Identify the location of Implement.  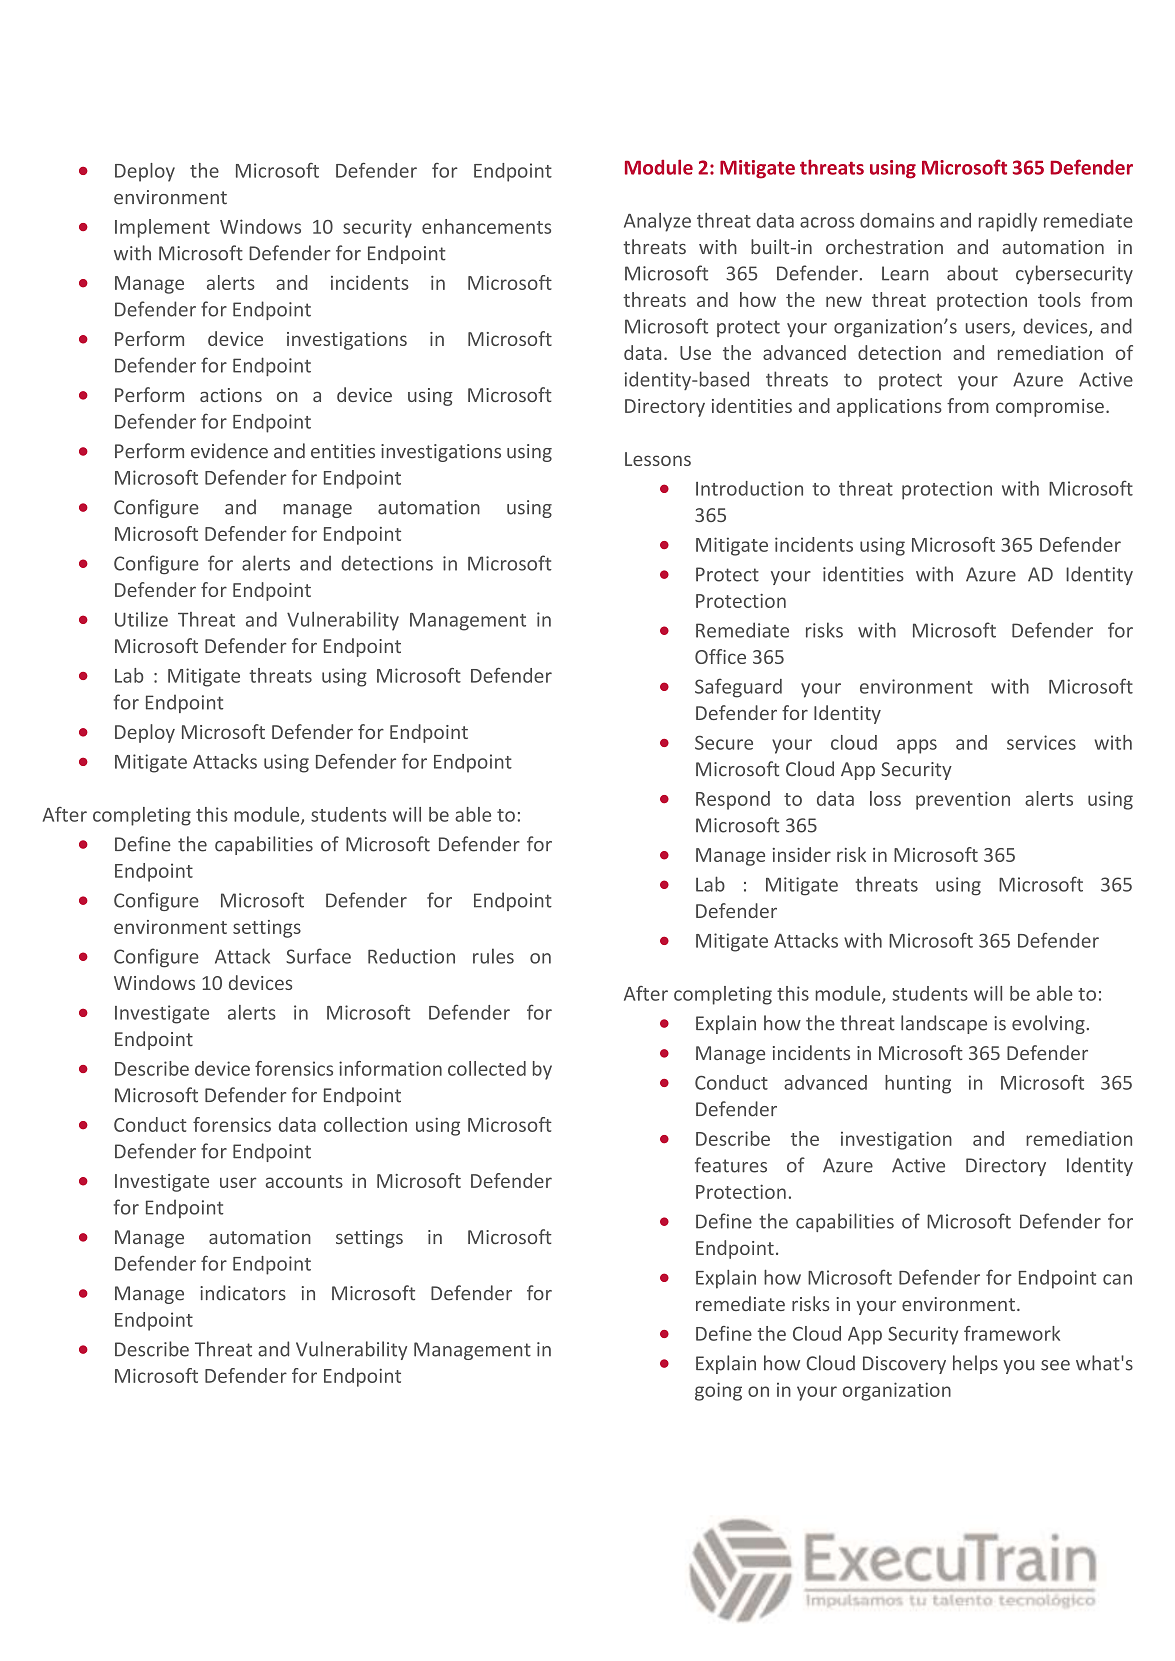
(162, 228).
